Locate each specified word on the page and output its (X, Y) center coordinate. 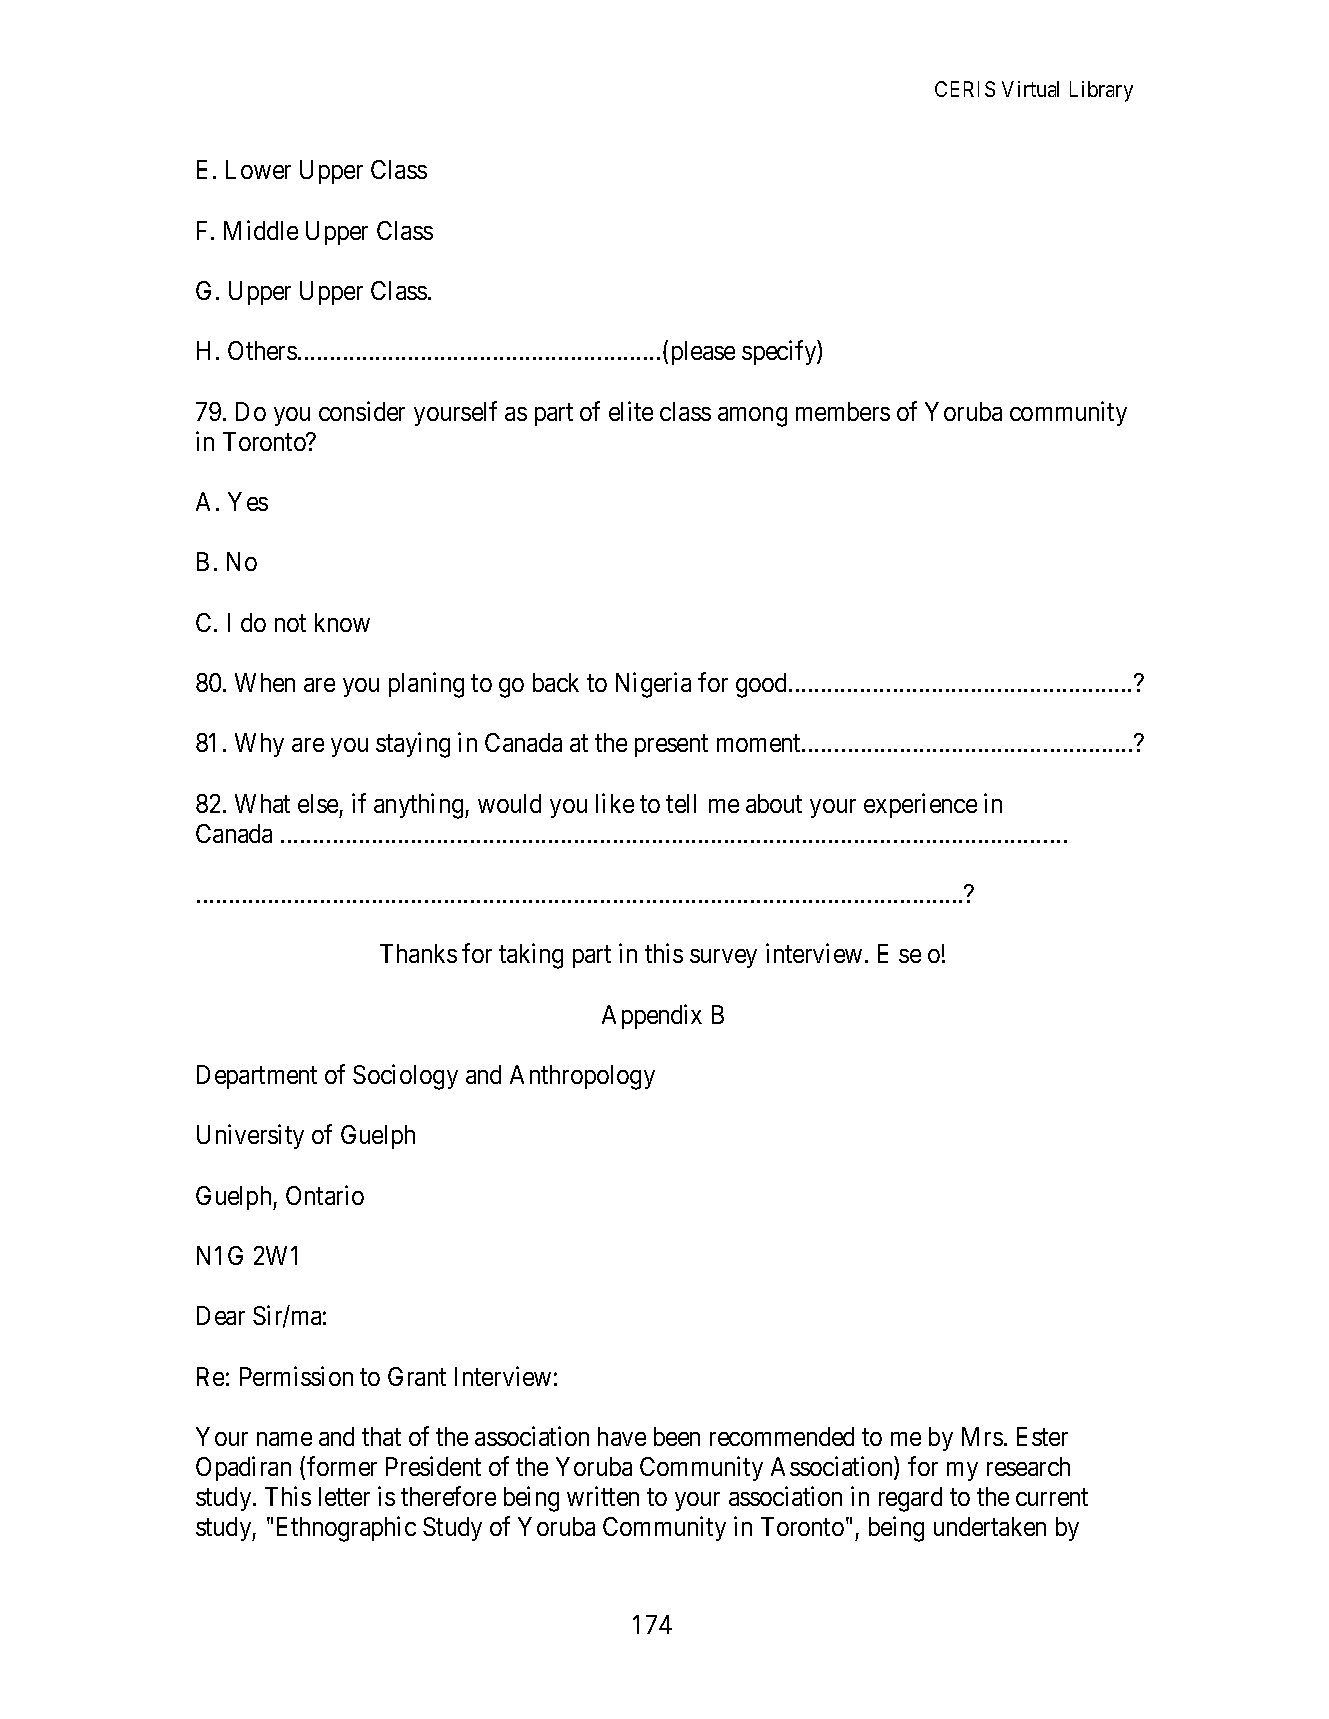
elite (631, 411)
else (318, 803)
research (1028, 1466)
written (603, 1496)
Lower (258, 169)
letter (344, 1496)
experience (920, 805)
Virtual (1030, 89)
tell (681, 803)
